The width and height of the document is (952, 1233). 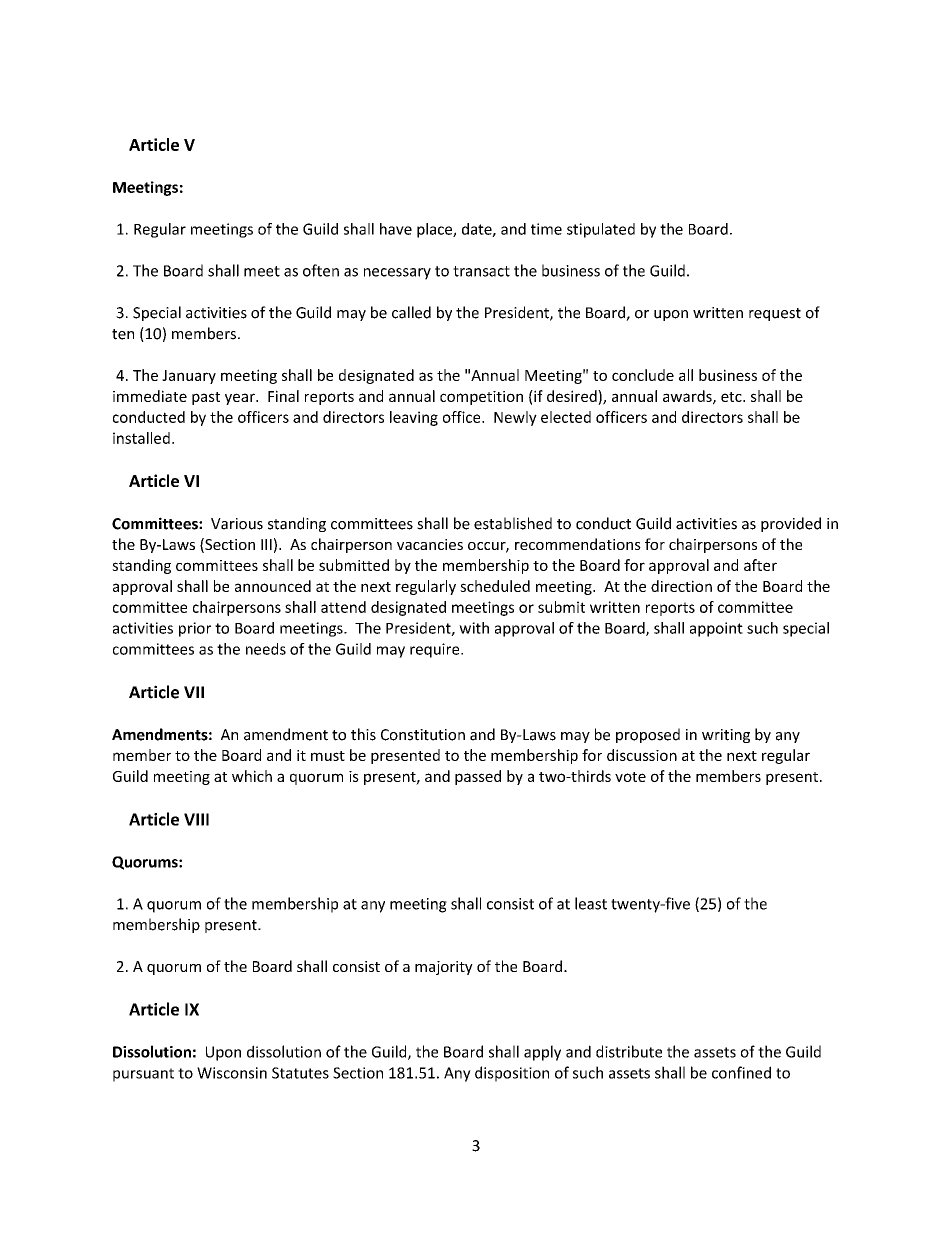 What do you see at coordinates (436, 650) in the document?
I see `require` at bounding box center [436, 650].
